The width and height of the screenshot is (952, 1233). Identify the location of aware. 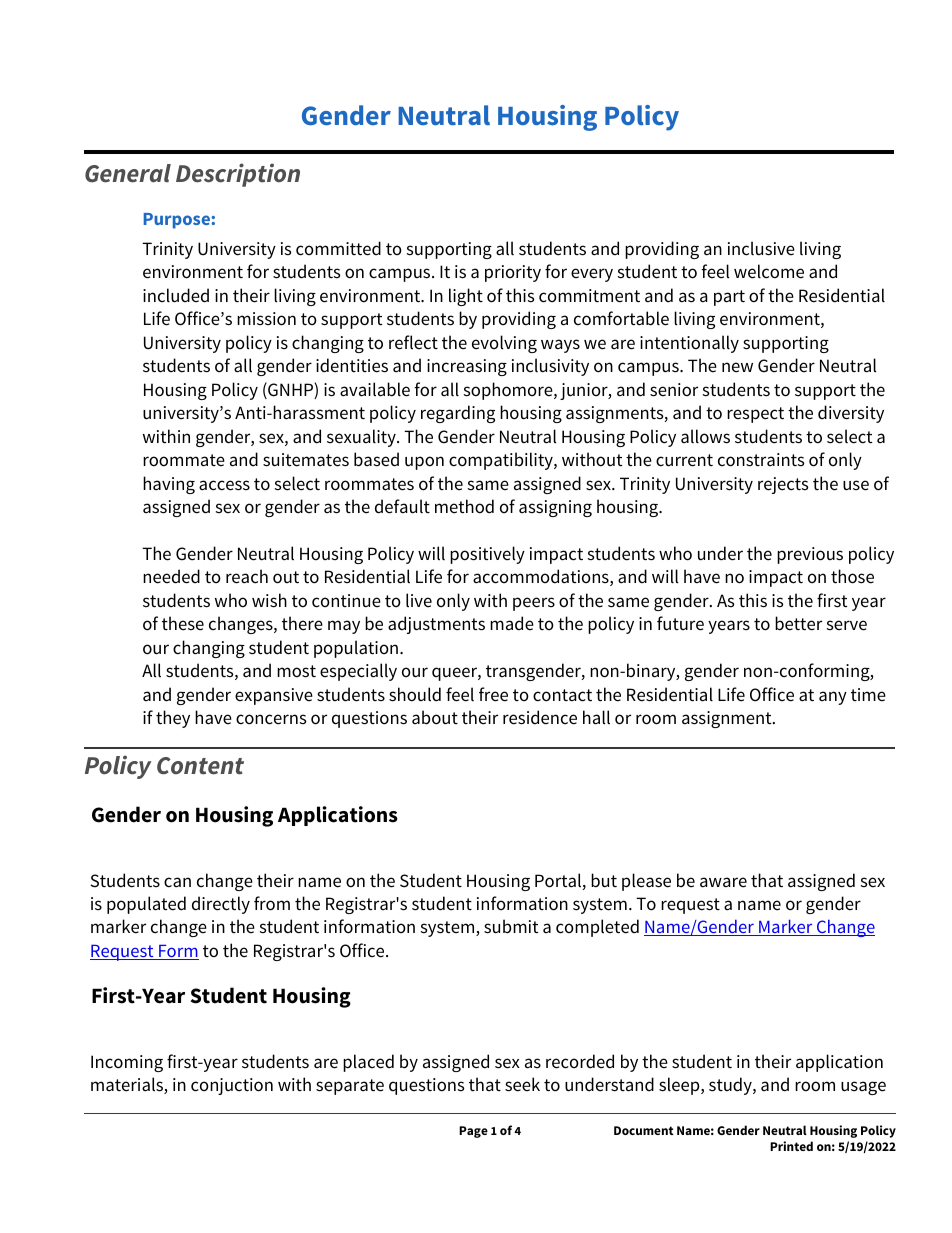
(723, 882).
